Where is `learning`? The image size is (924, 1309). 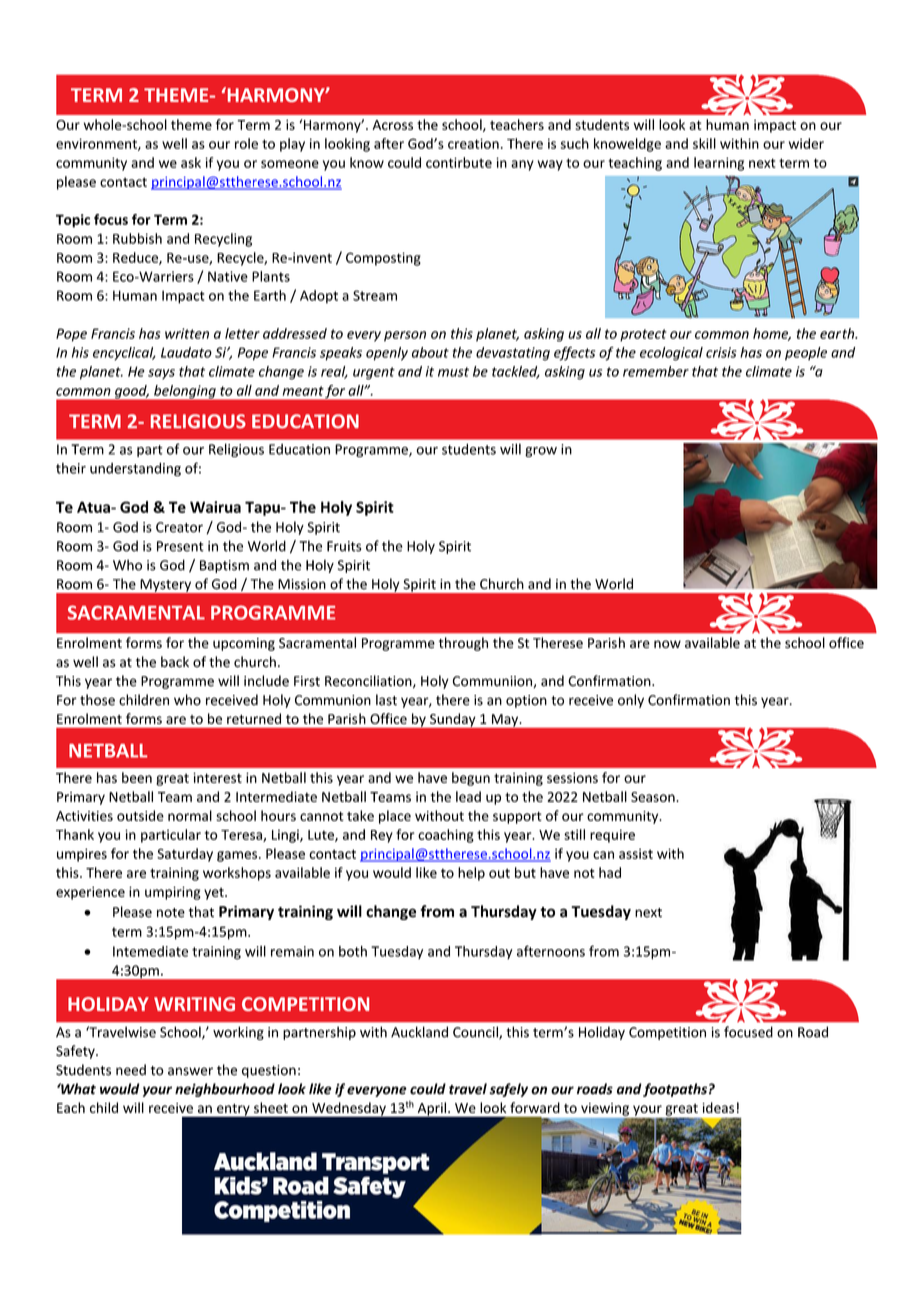
learning is located at coordinates (719, 164).
